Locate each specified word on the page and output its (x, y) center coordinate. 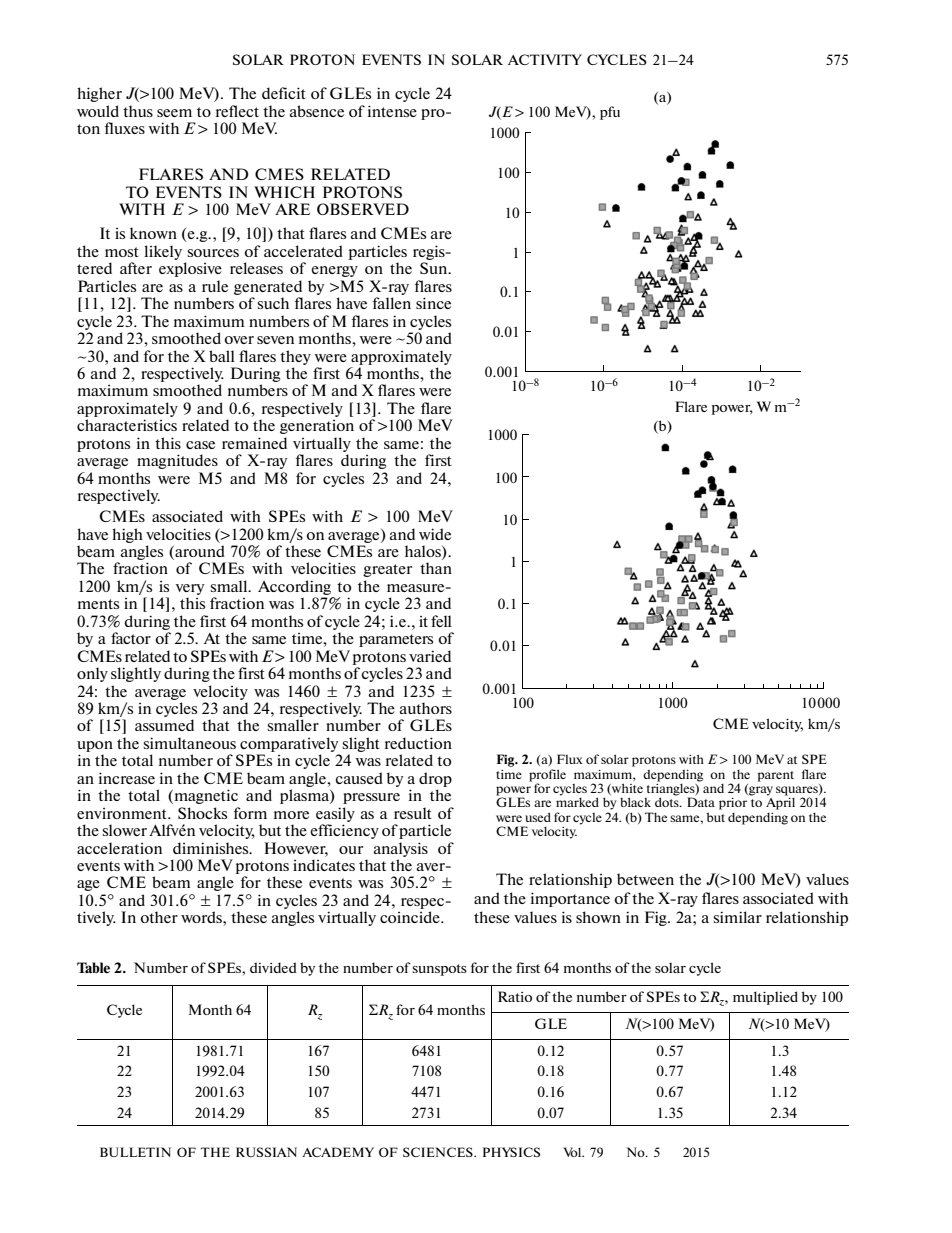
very (190, 589)
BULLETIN (135, 1152)
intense (392, 111)
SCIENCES (439, 1152)
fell (441, 621)
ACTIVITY (545, 59)
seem (174, 113)
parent (776, 776)
